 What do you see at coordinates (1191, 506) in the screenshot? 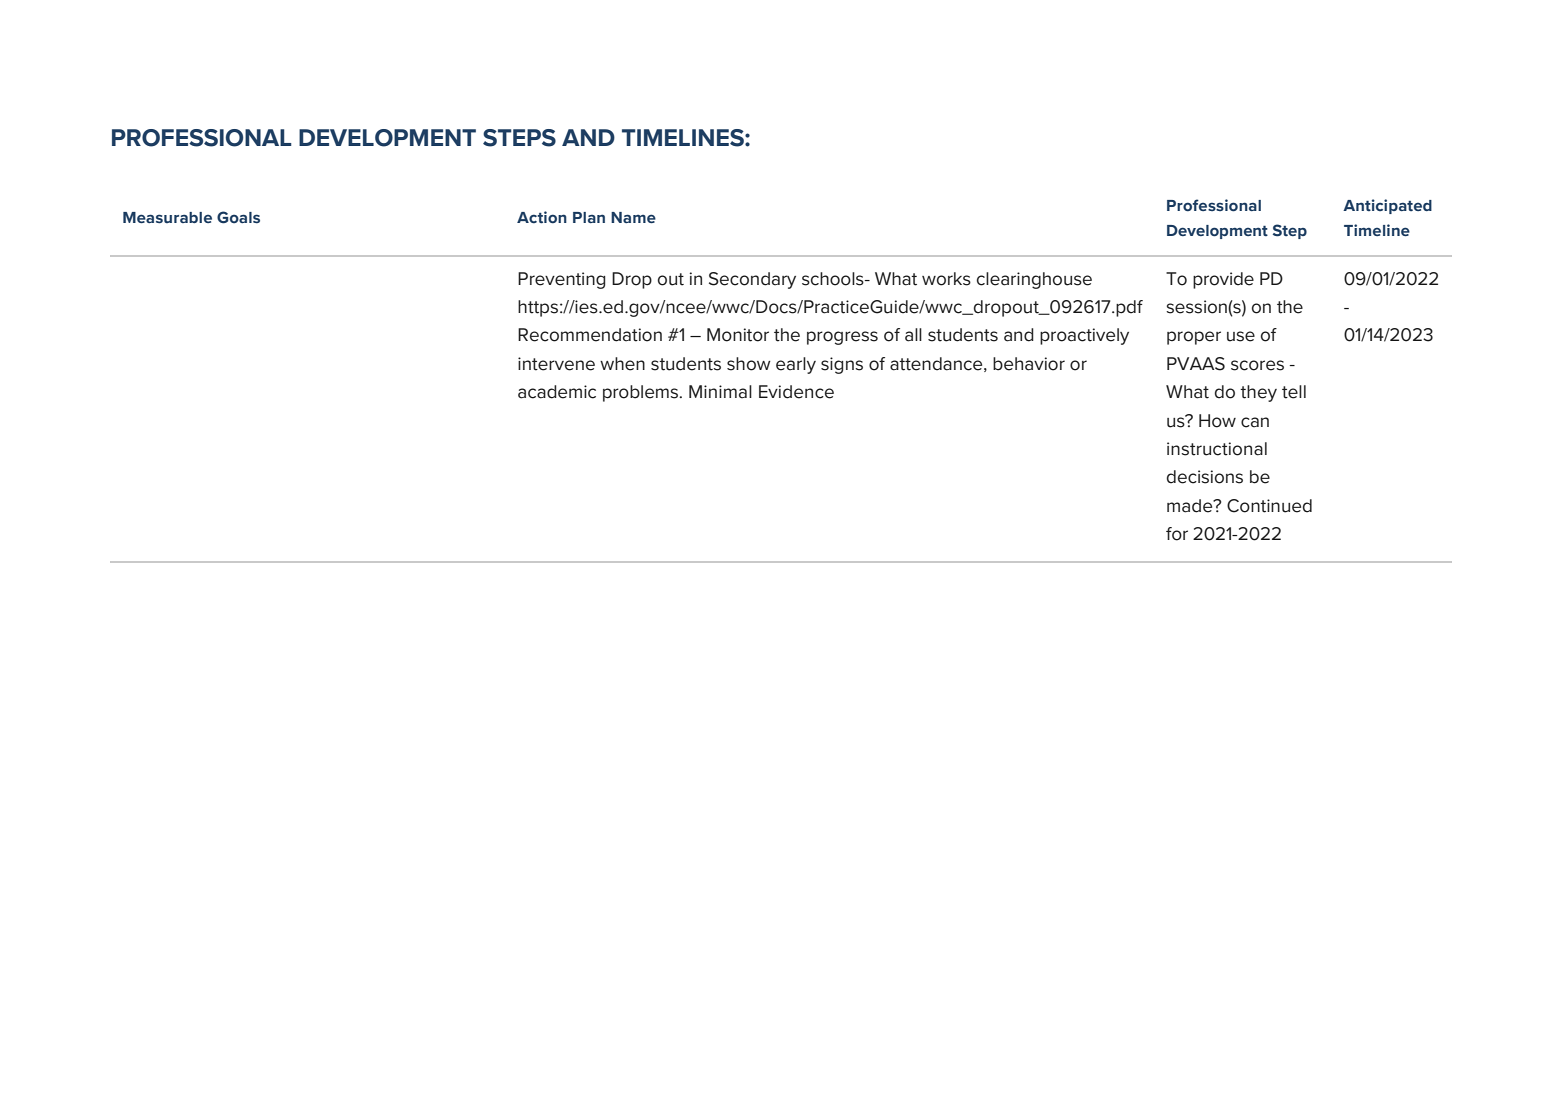
I see `made` at bounding box center [1191, 506].
